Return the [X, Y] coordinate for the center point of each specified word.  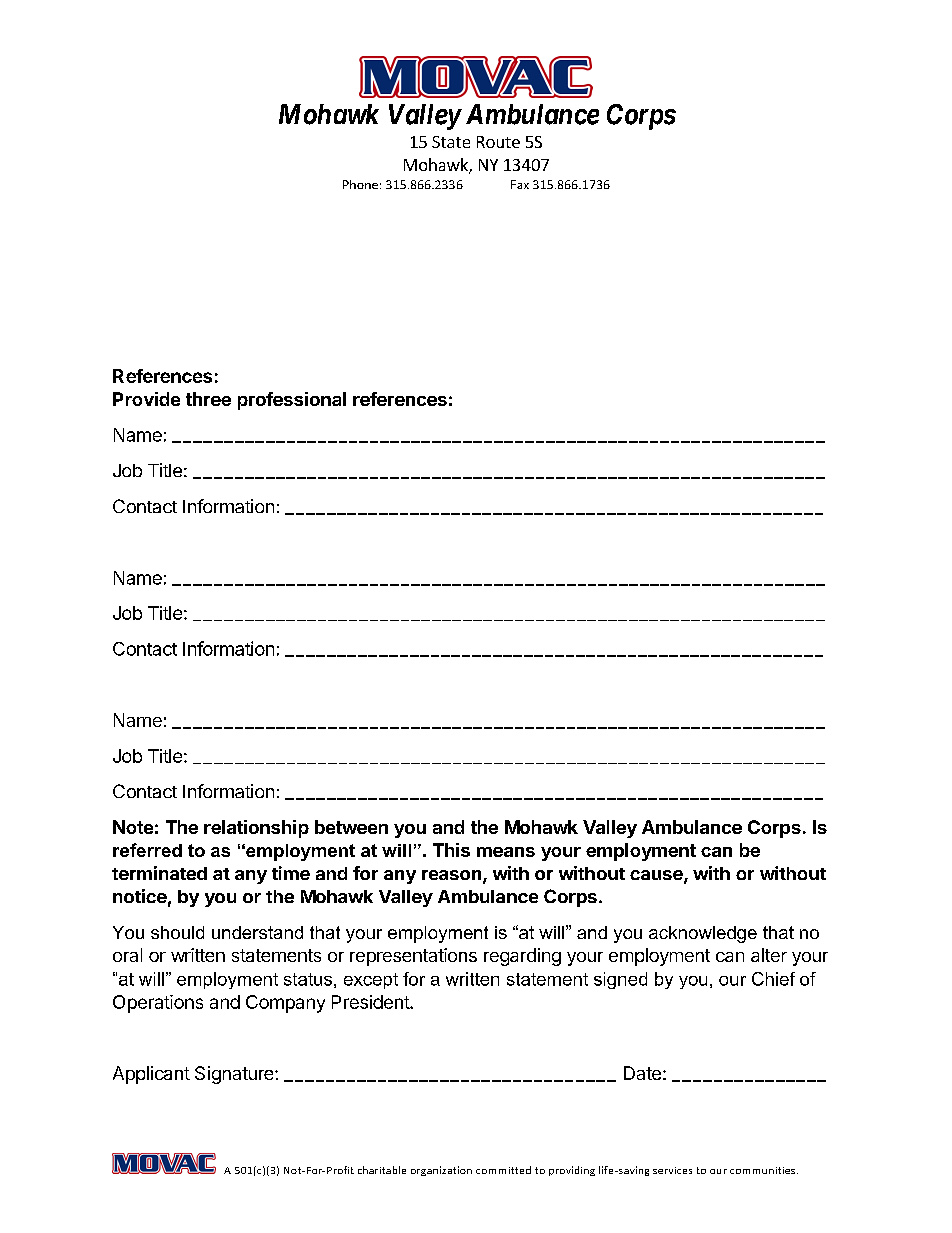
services [672, 1170]
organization [441, 1171]
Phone [360, 184]
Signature [235, 1075]
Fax [520, 184]
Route [498, 142]
